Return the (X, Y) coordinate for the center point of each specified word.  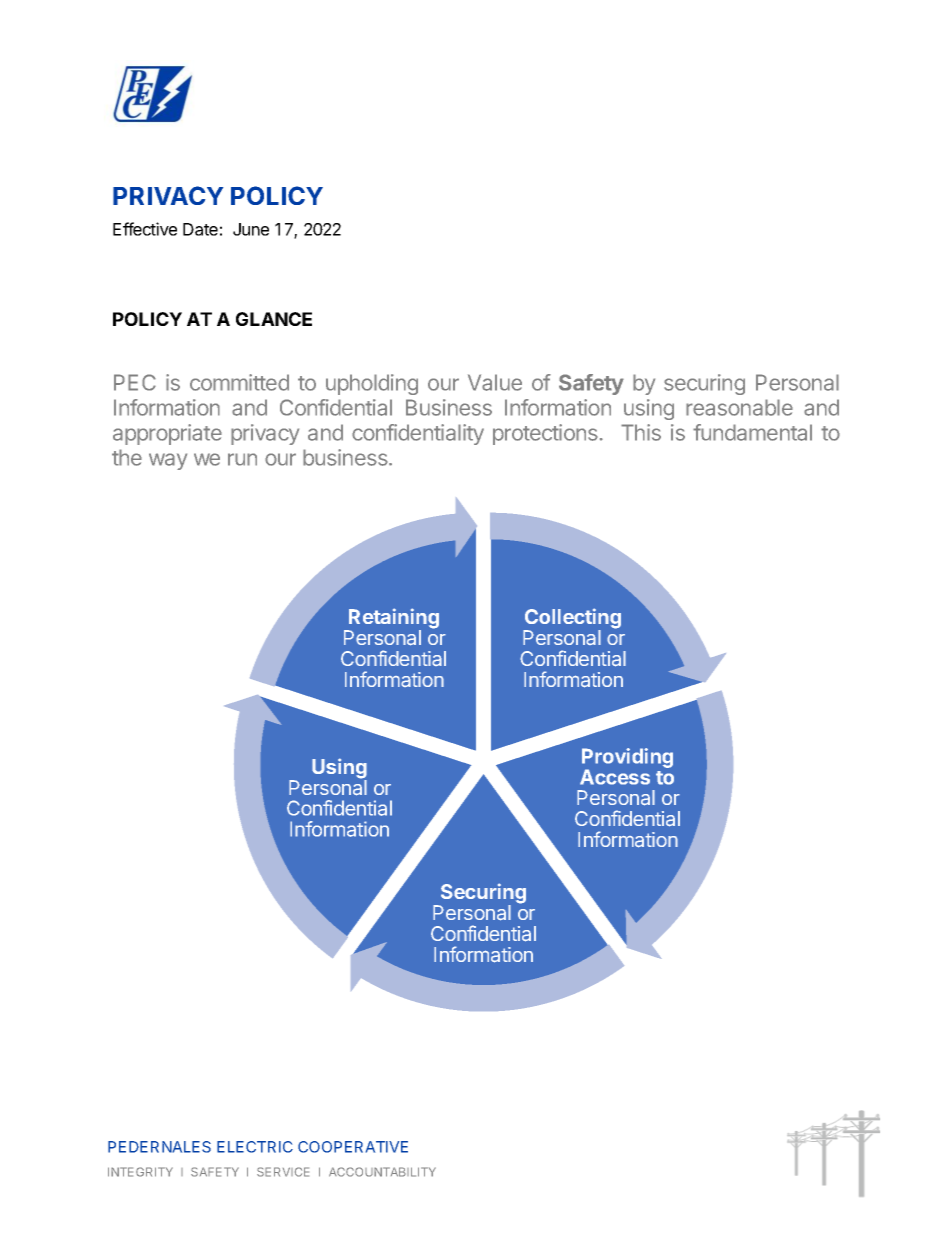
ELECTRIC (255, 1147)
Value (495, 382)
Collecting (572, 619)
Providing (627, 759)
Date (200, 229)
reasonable (739, 407)
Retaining (393, 619)
